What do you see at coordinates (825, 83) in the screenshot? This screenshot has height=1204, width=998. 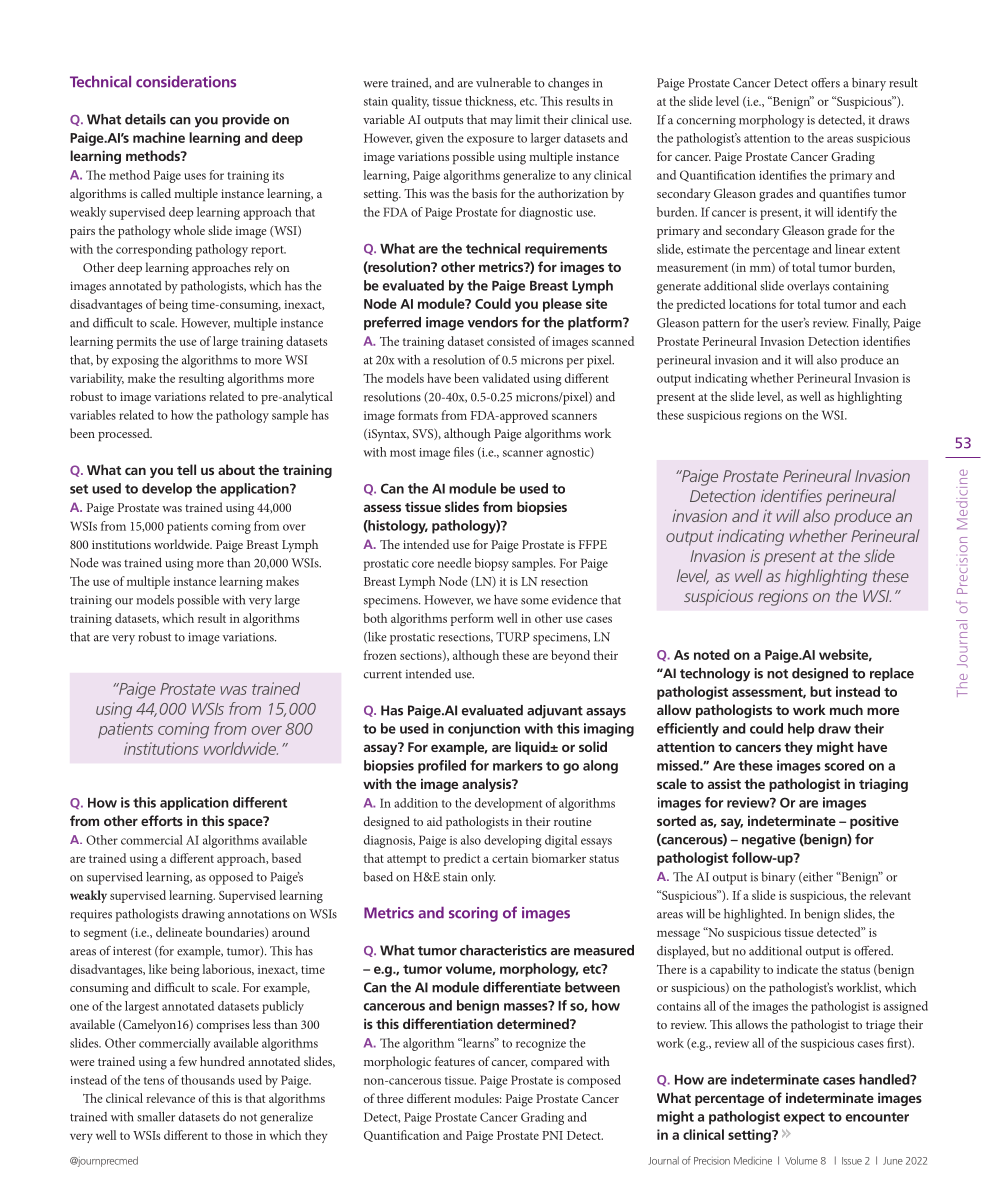 I see `offers` at bounding box center [825, 83].
